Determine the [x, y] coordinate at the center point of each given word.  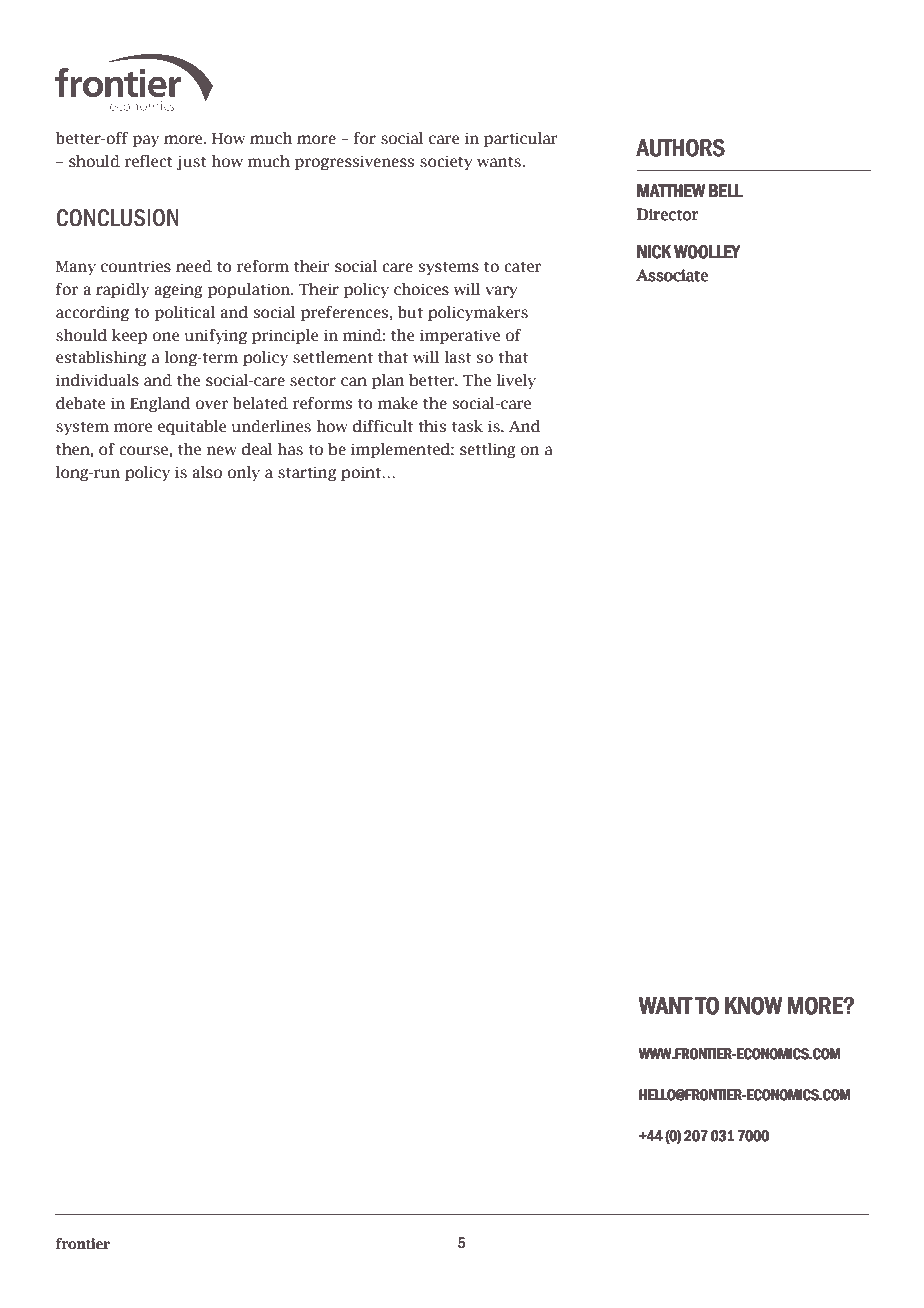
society [446, 163]
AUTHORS [680, 147]
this [432, 426]
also [207, 472]
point [362, 474]
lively [516, 381]
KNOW [754, 1006]
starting [307, 474]
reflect [148, 161]
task [467, 426]
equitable [192, 427]
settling [488, 450]
